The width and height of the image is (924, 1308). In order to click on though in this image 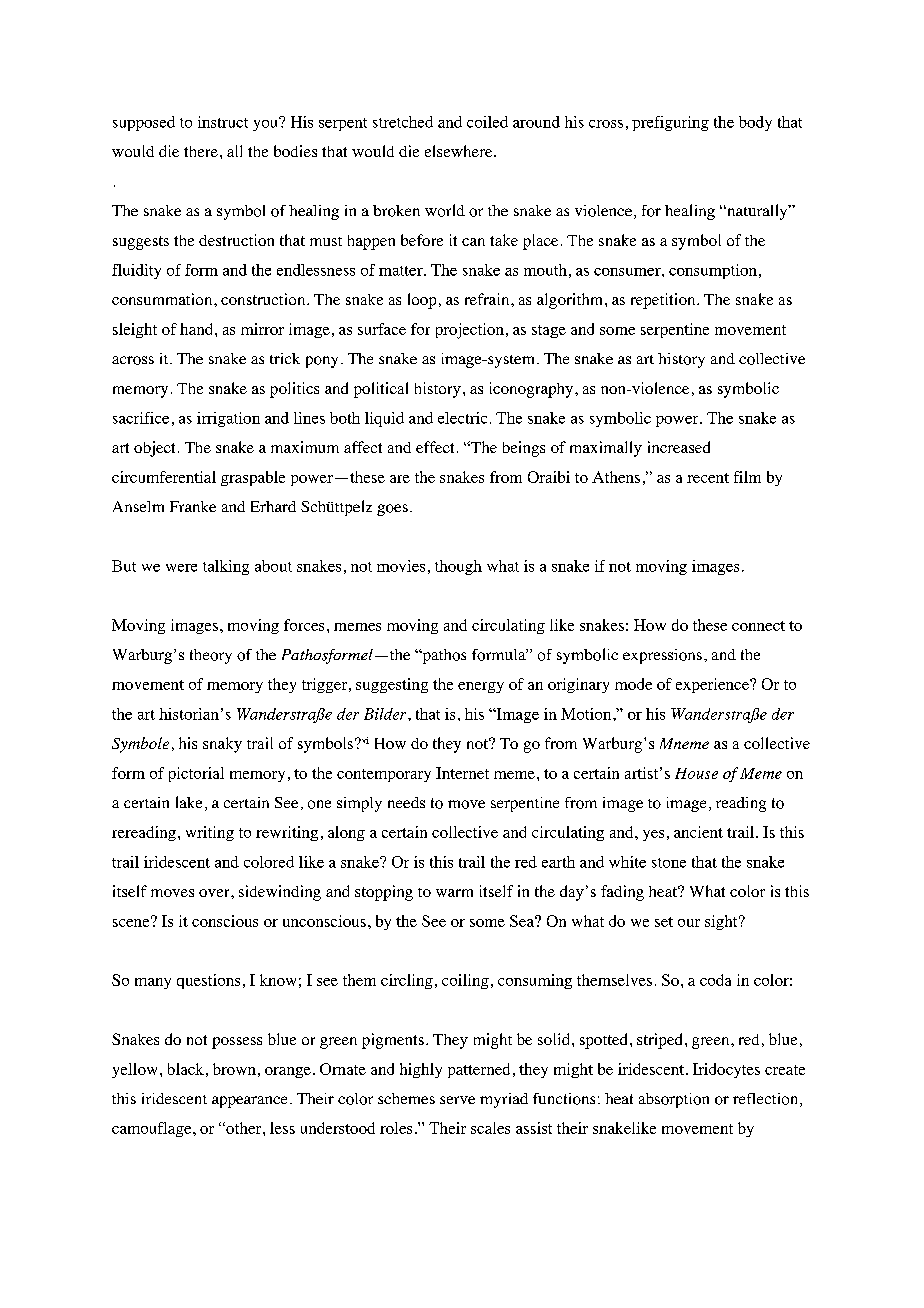, I will do `click(458, 567)`.
